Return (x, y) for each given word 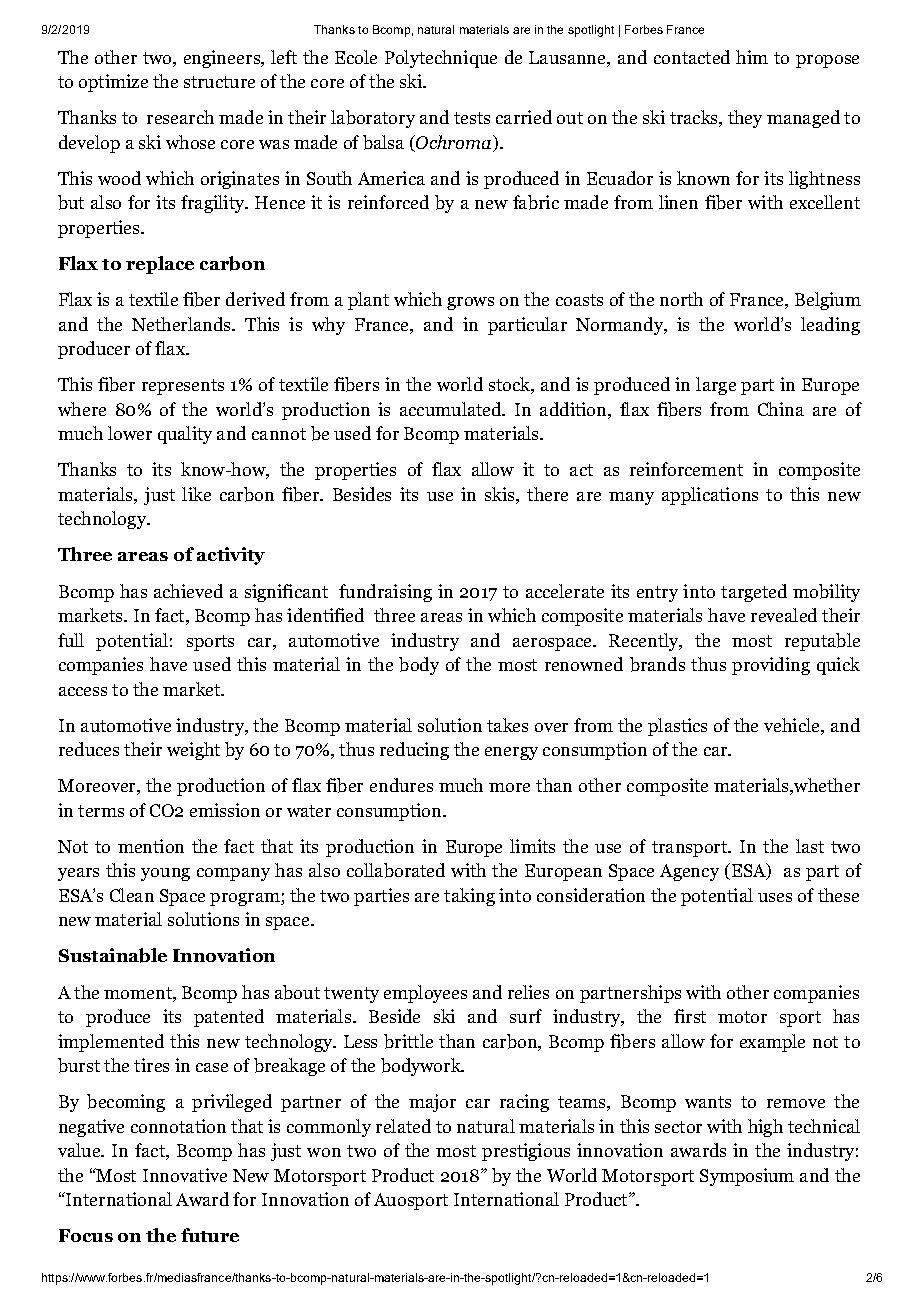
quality (185, 435)
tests (472, 118)
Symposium (747, 1177)
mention (151, 846)
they (745, 119)
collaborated (396, 870)
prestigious (526, 1152)
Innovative (185, 1175)
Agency (689, 872)
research (180, 117)
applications (710, 496)
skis (501, 495)
